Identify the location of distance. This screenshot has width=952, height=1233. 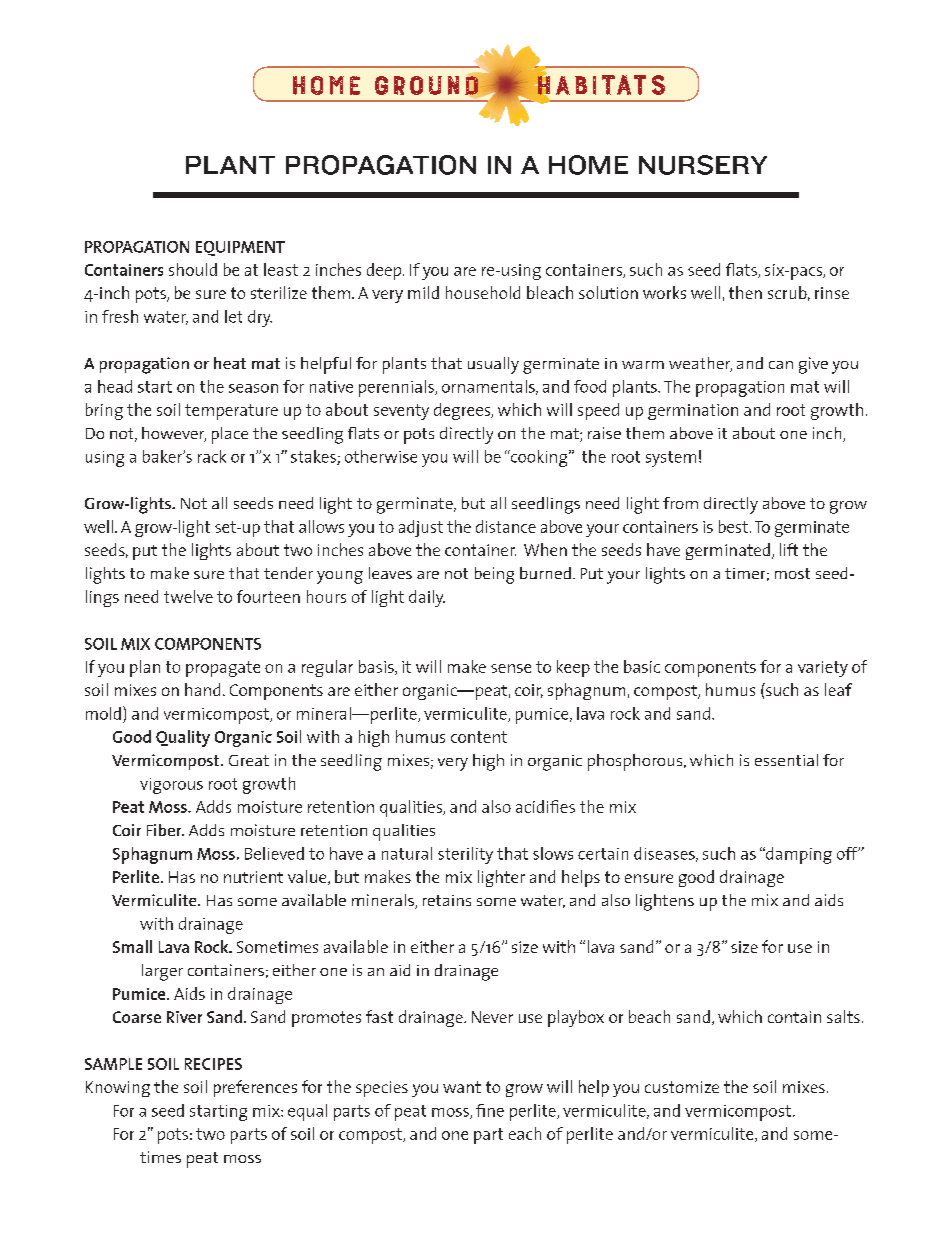
(506, 526).
